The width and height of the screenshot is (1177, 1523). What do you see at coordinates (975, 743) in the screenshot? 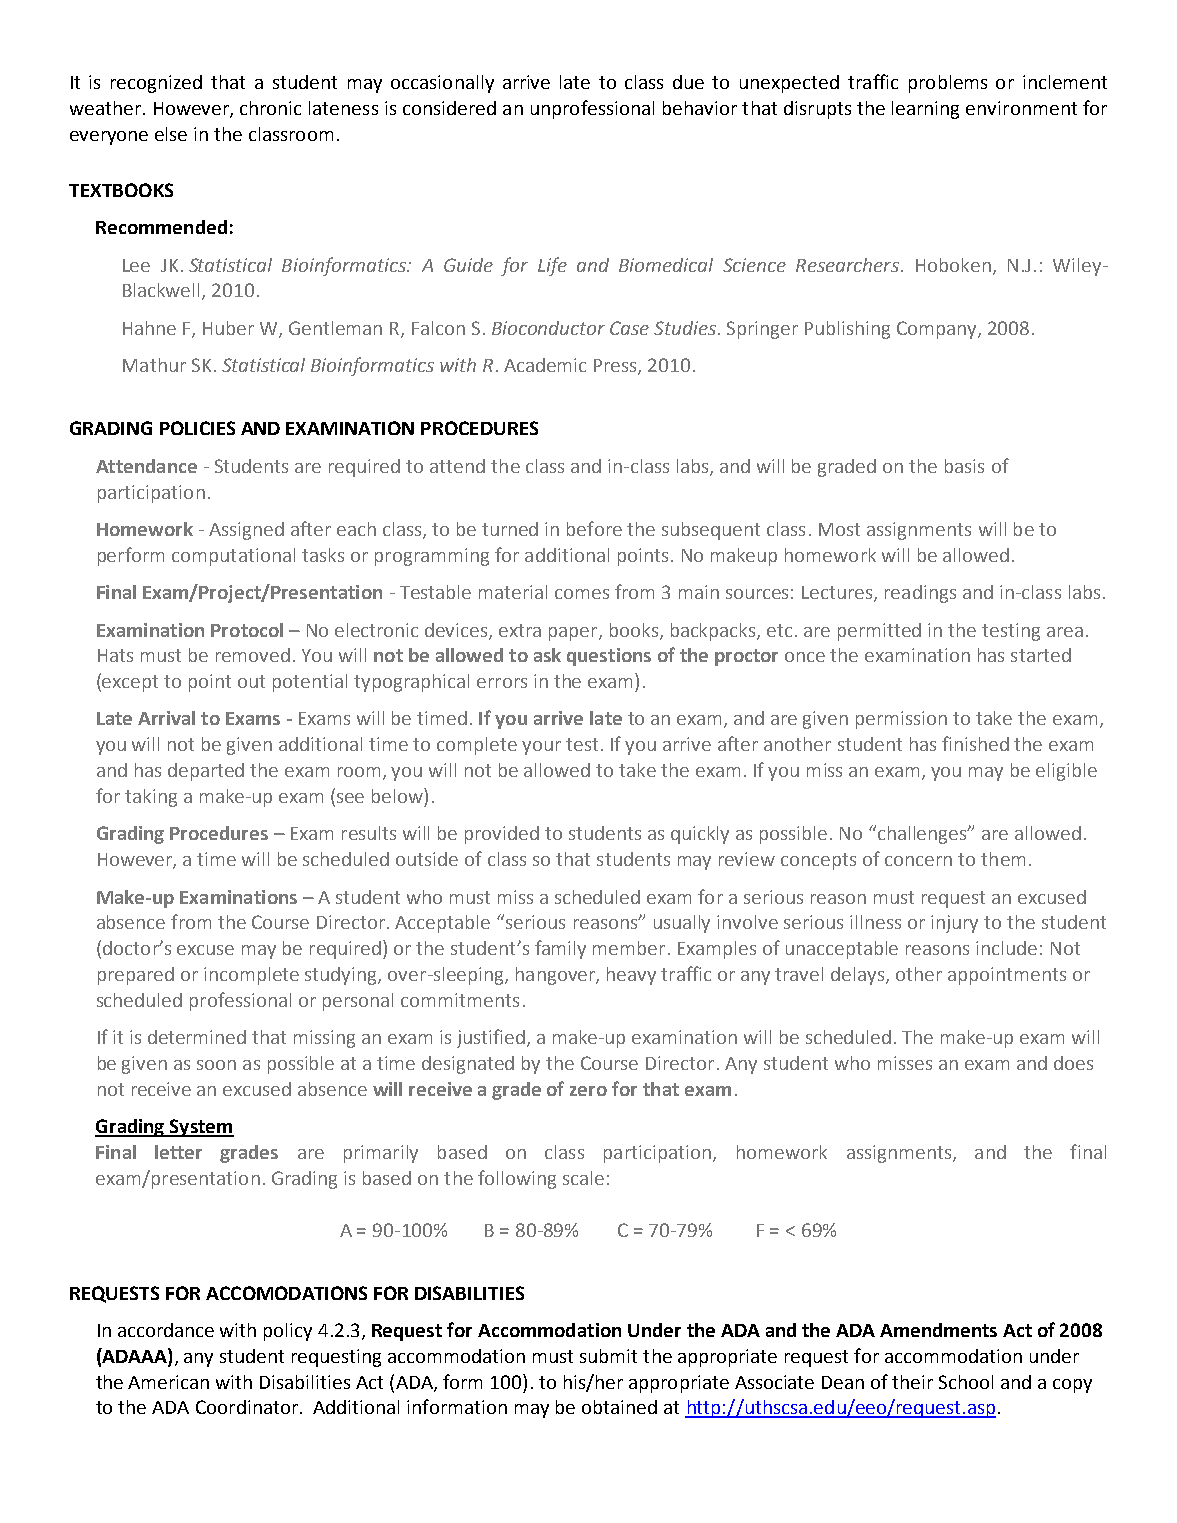
I see `finished` at bounding box center [975, 743].
